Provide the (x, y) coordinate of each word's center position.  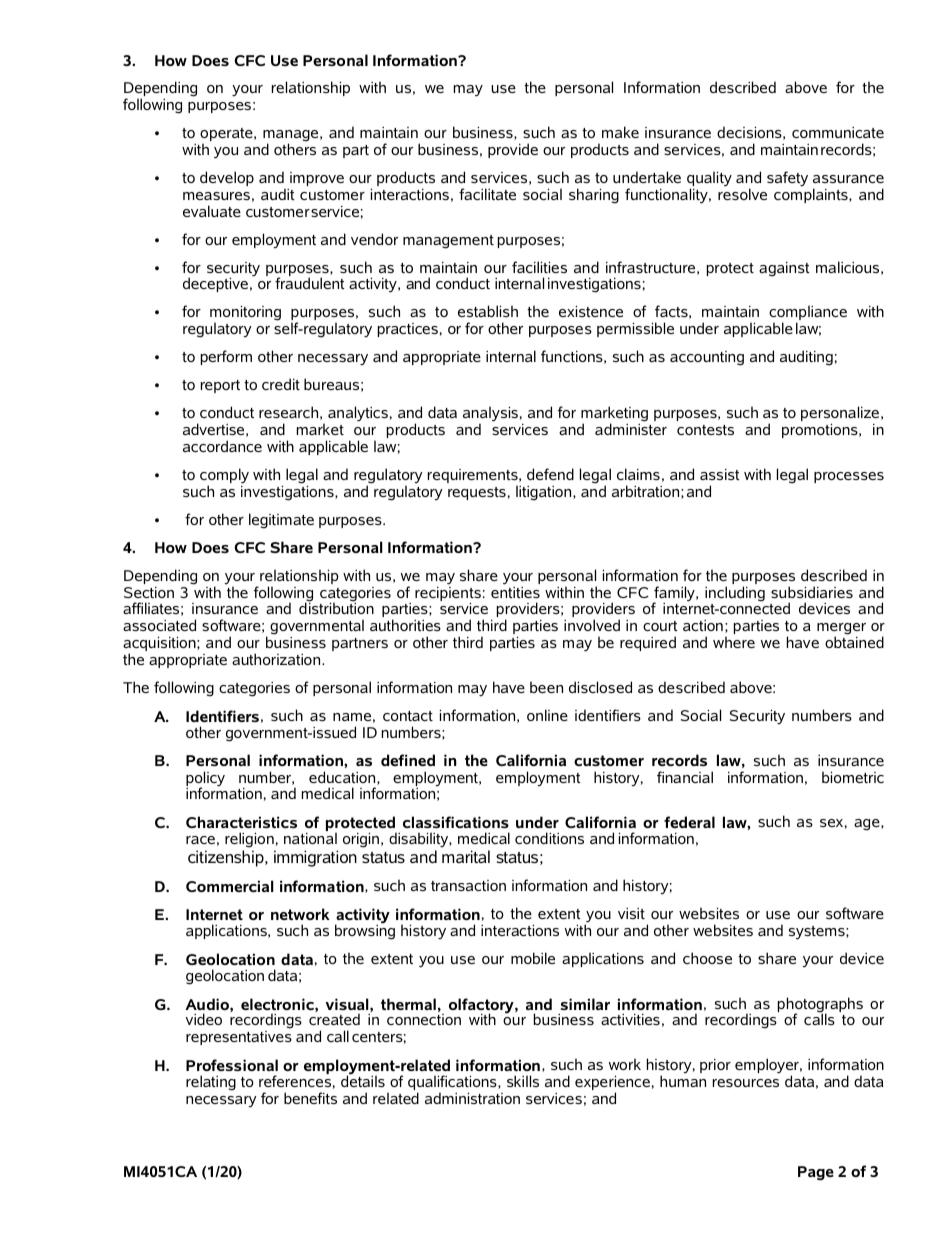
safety (787, 178)
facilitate (487, 194)
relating (211, 1083)
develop (227, 178)
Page (816, 1173)
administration (472, 1098)
